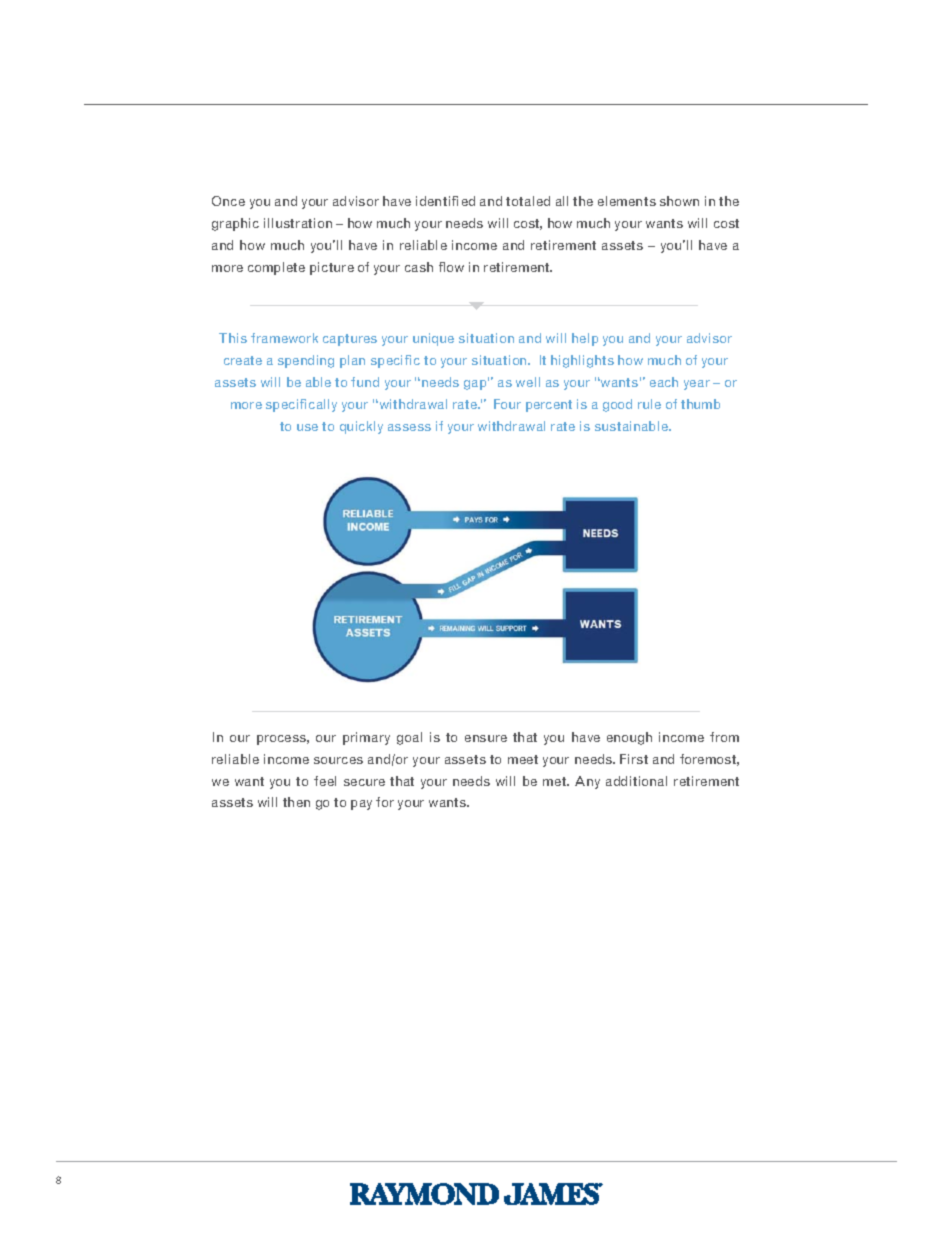 The height and width of the screenshot is (1233, 952). I want to click on assess, so click(409, 427).
